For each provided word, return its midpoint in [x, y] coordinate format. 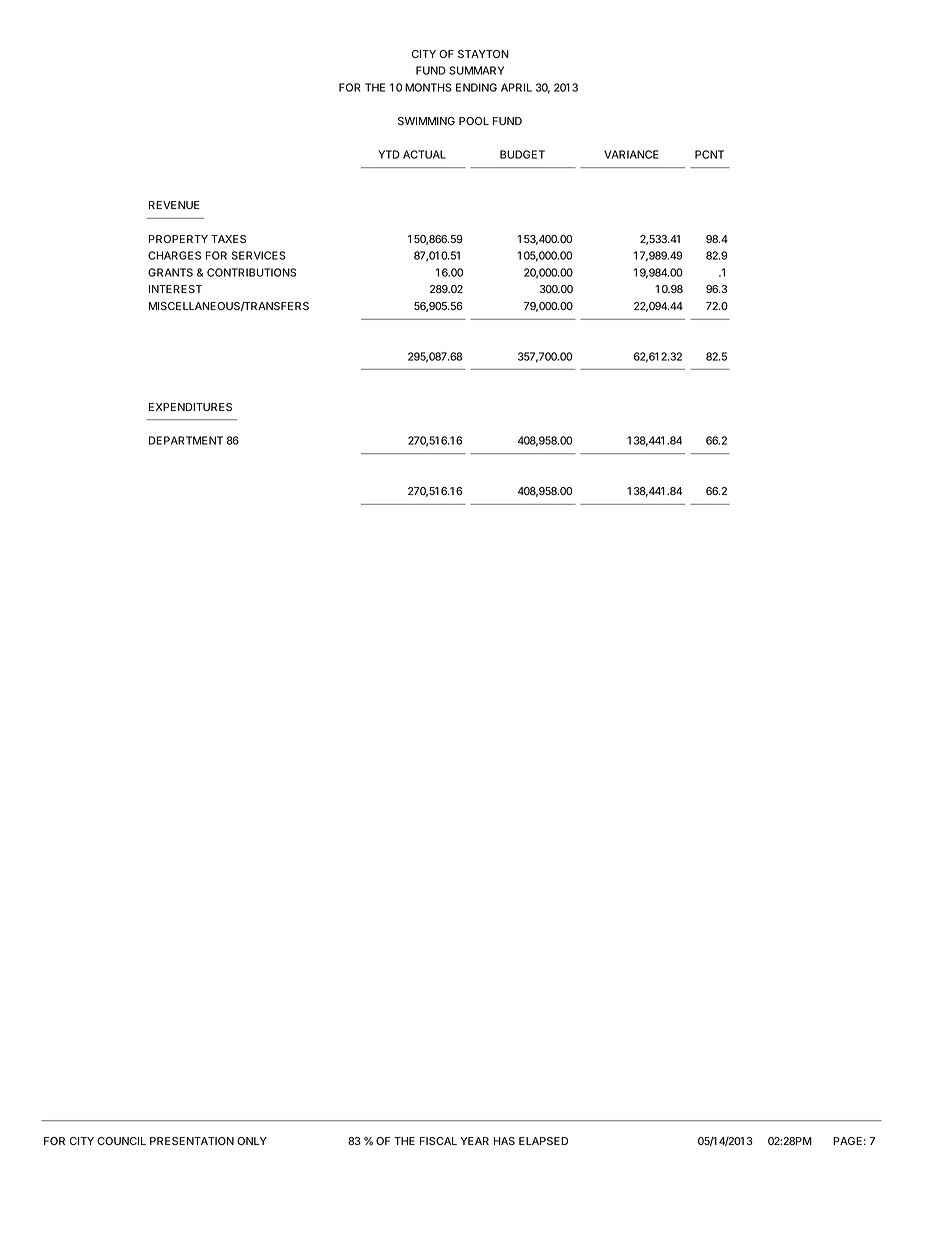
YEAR [474, 1141]
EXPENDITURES [190, 407]
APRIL [516, 87]
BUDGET [522, 154]
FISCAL [438, 1141]
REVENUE [174, 205]
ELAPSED [543, 1141]
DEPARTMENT [186, 440]
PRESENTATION [192, 1141]
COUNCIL [121, 1141]
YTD [389, 154]
